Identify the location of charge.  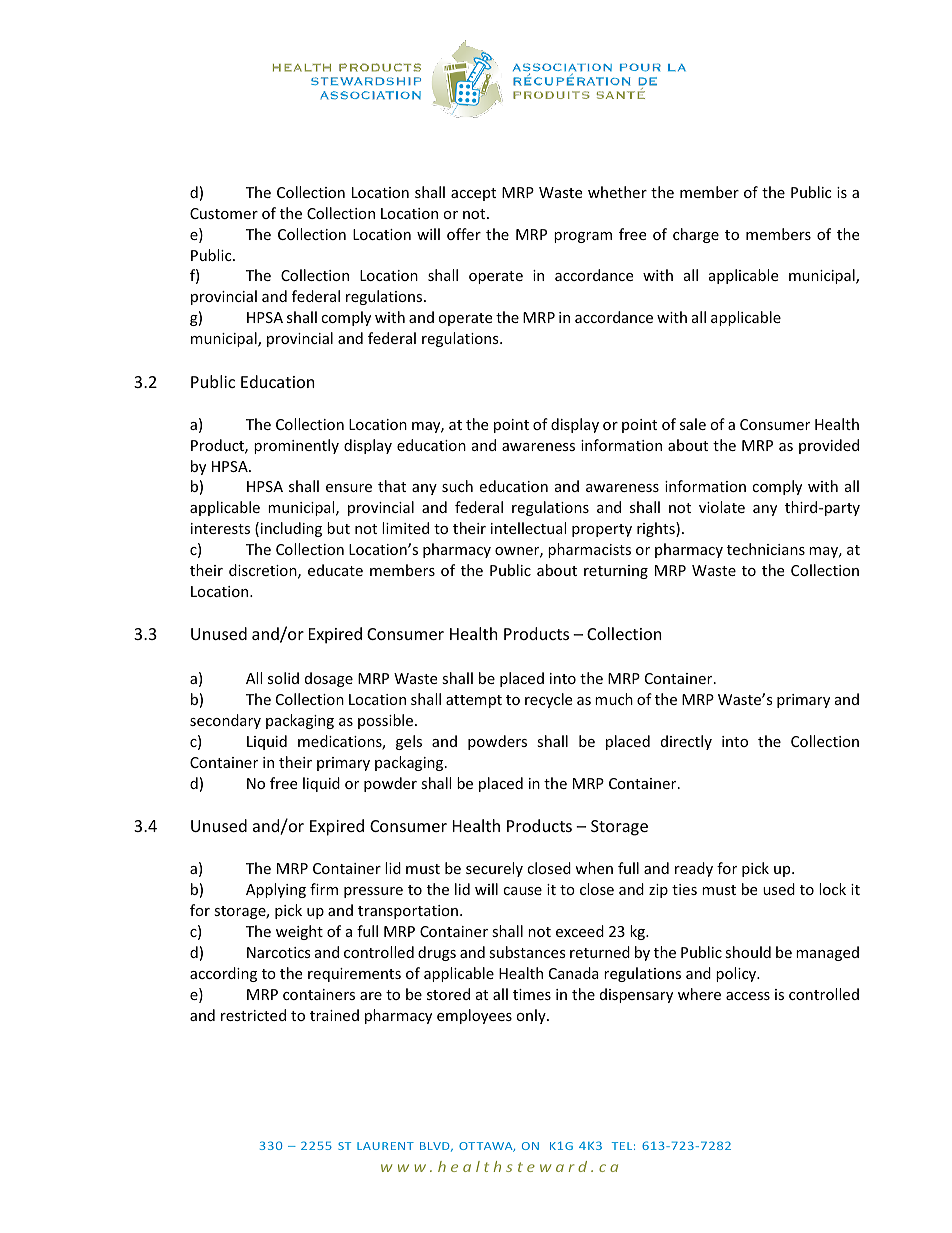
(696, 235).
